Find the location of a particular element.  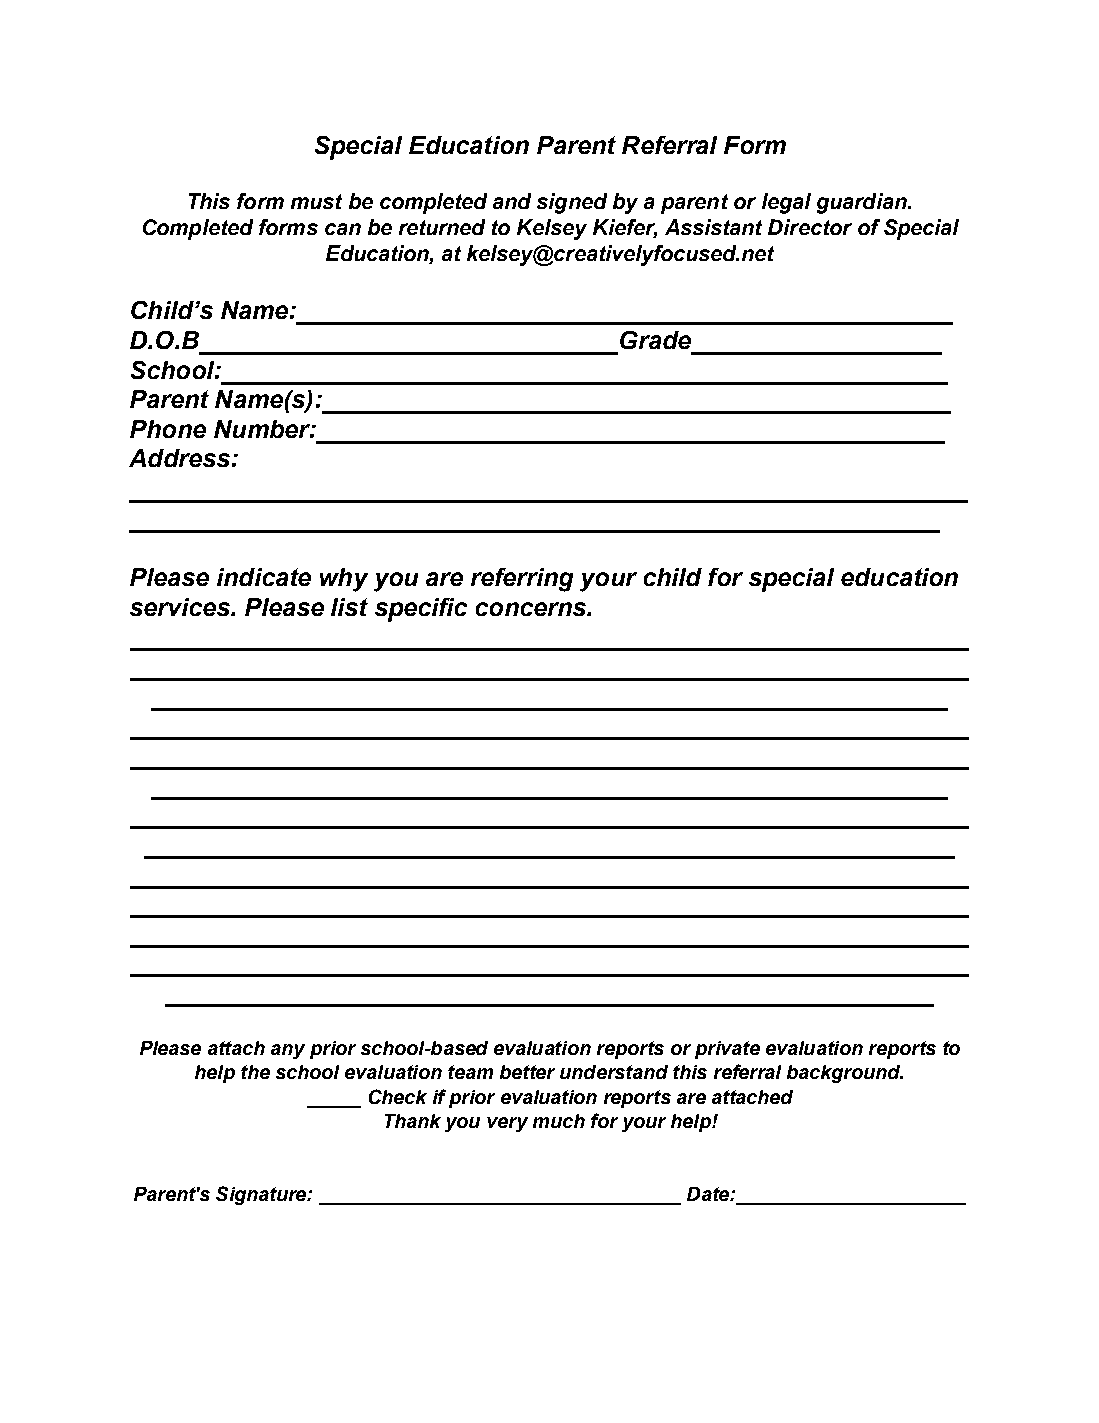

list is located at coordinates (349, 607).
